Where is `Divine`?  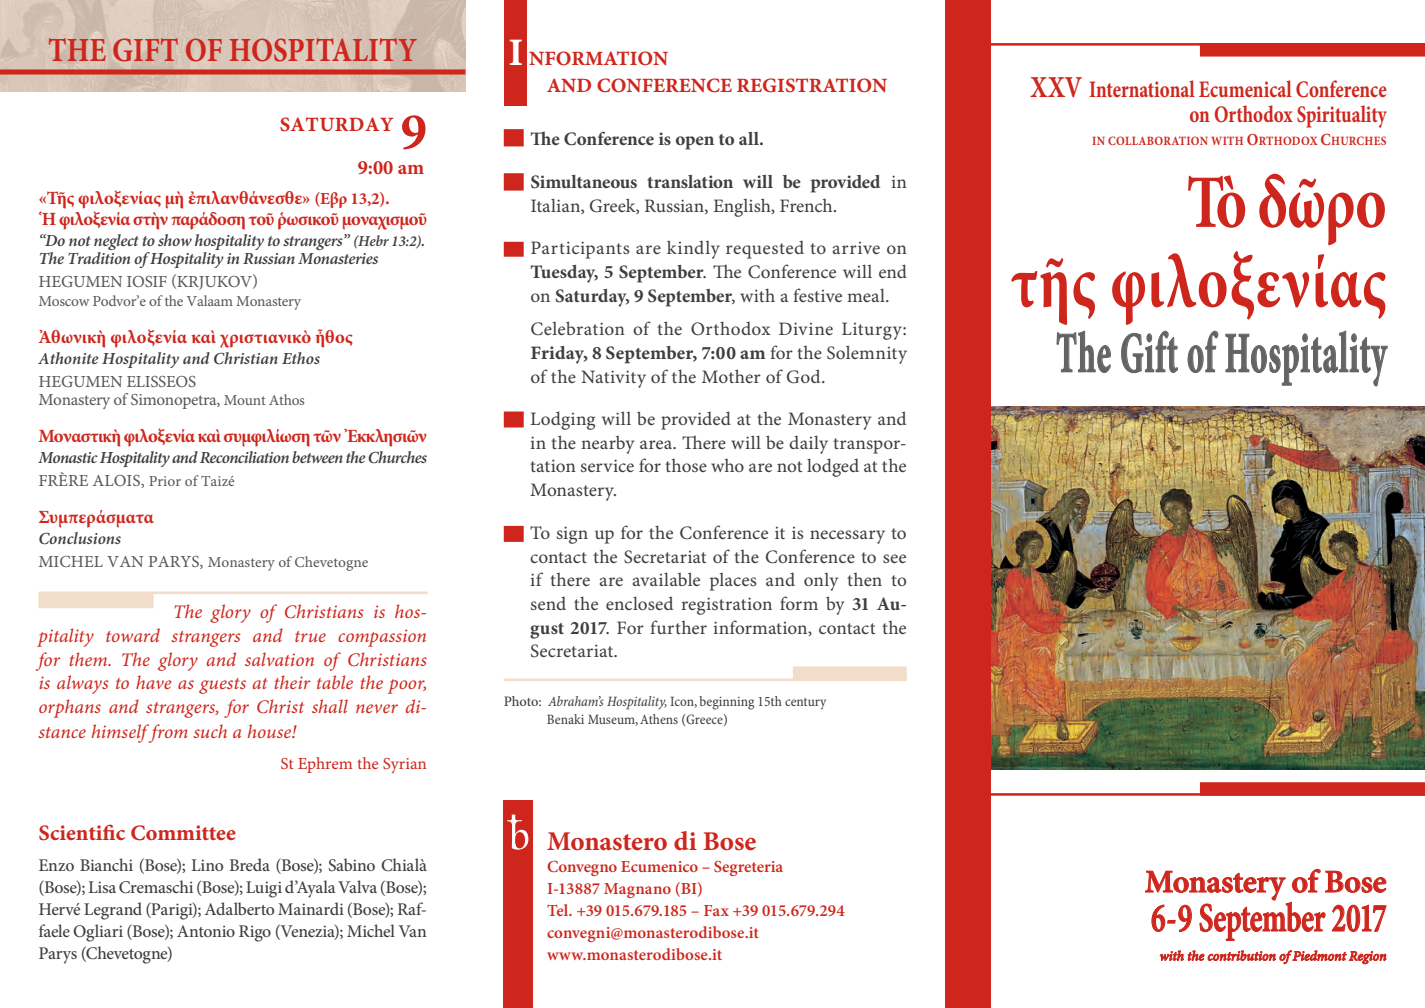
Divine is located at coordinates (806, 328).
